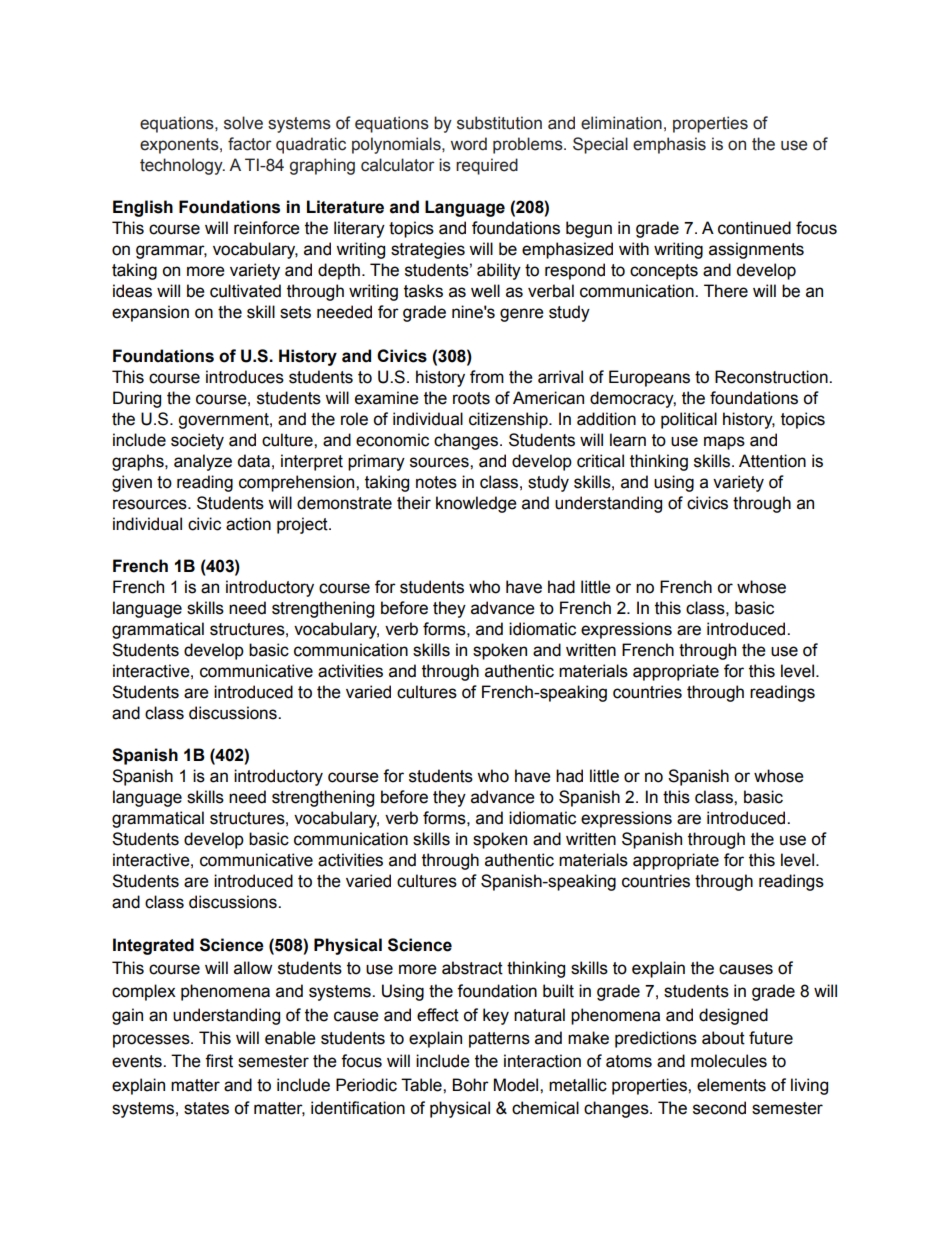 The width and height of the document is (952, 1233). What do you see at coordinates (472, 968) in the document?
I see `abstract` at bounding box center [472, 968].
